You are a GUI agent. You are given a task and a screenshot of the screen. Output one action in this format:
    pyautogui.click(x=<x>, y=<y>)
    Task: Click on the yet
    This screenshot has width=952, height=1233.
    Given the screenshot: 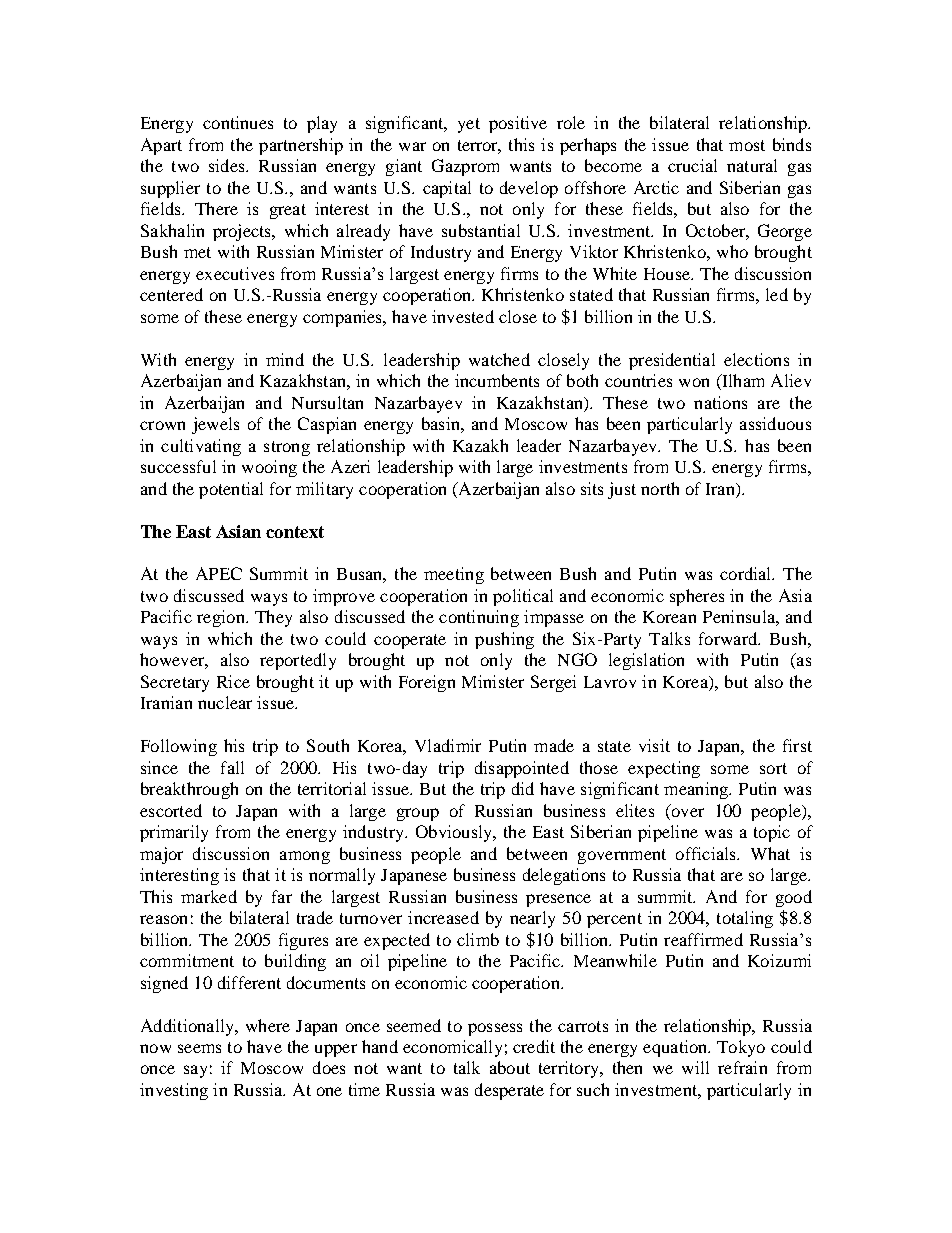 What is the action you would take?
    pyautogui.click(x=469, y=125)
